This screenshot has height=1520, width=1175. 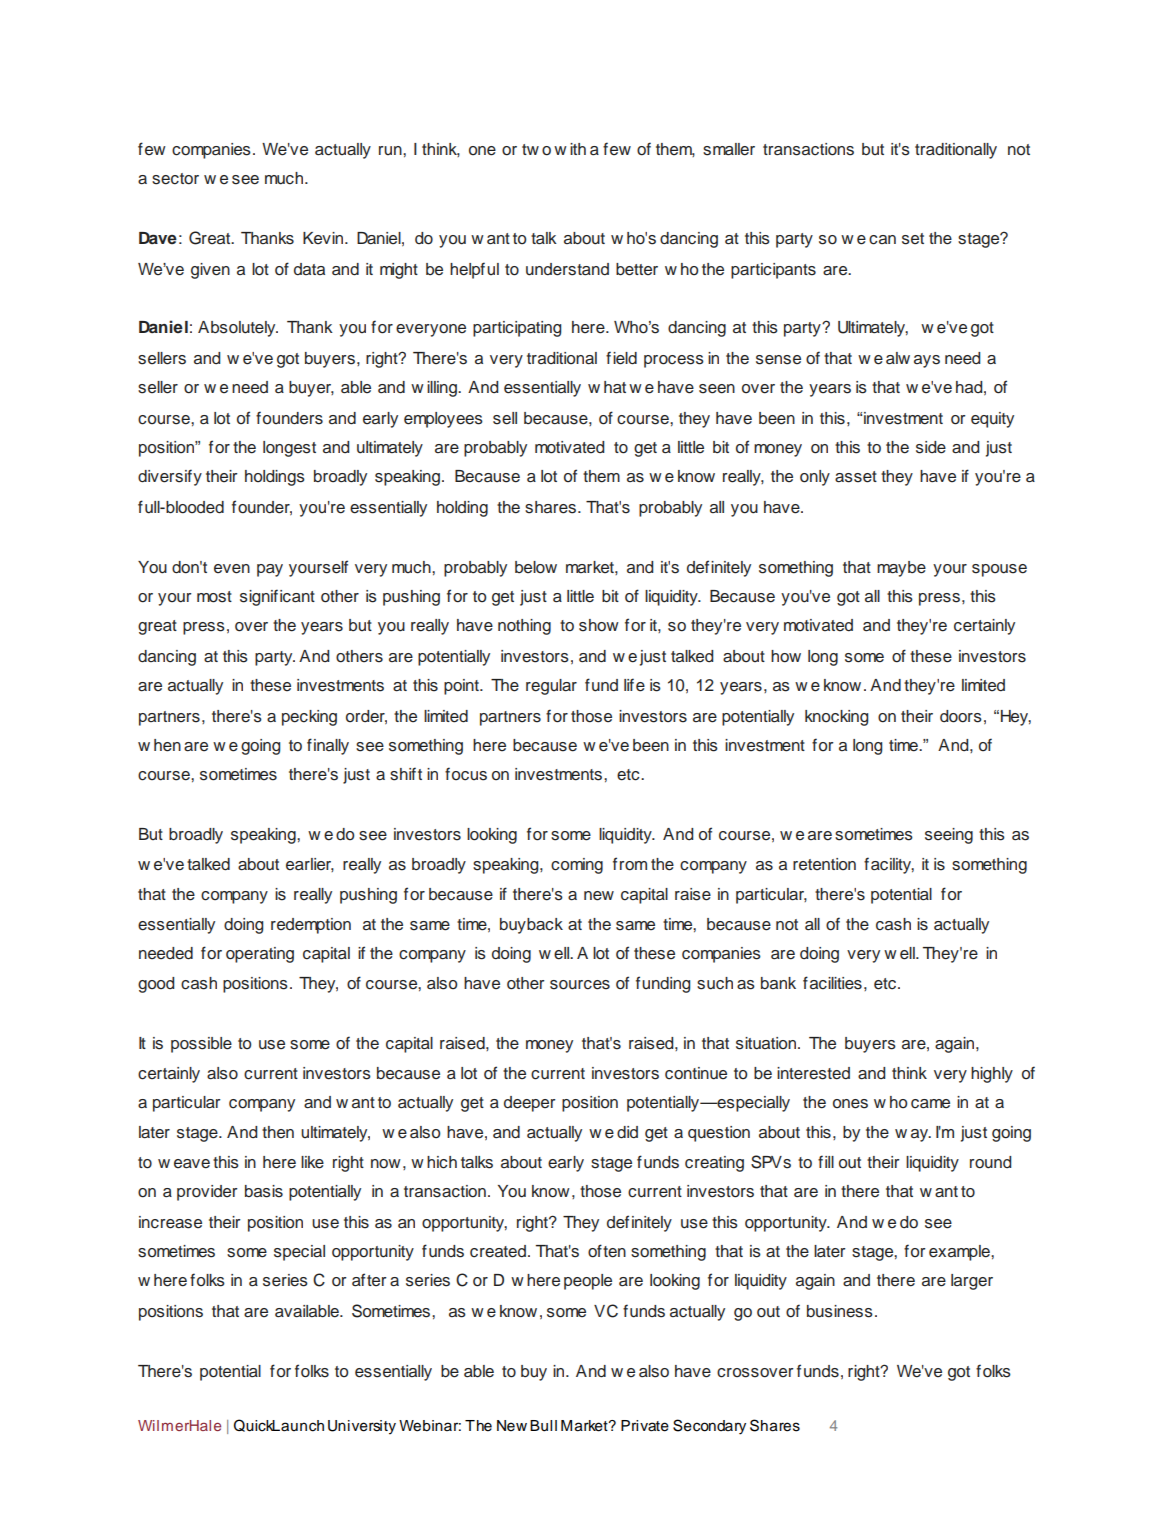 What do you see at coordinates (328, 746) in the screenshot?
I see `finally` at bounding box center [328, 746].
